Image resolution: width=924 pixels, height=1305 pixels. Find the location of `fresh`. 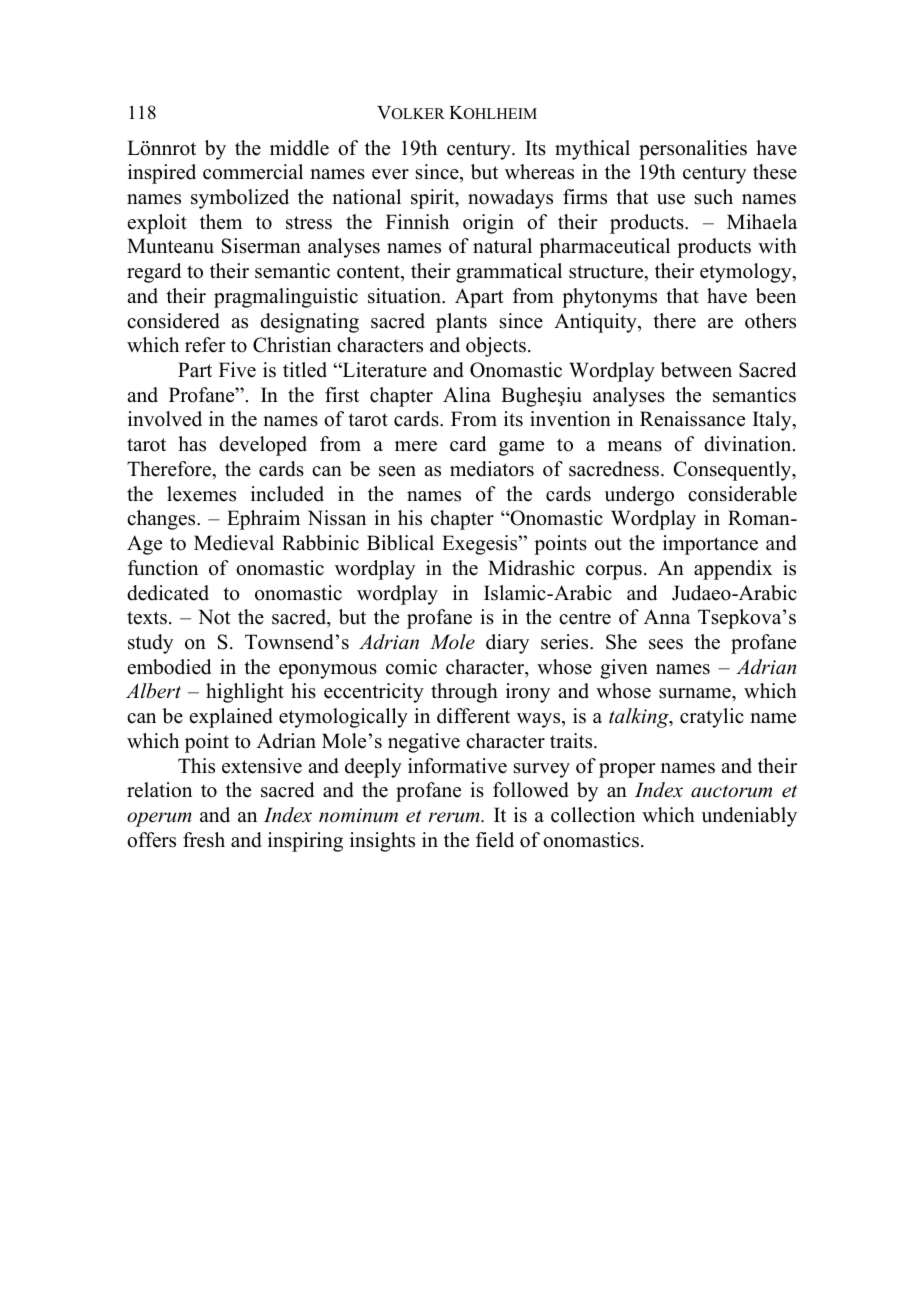

fresh is located at coordinates (204, 840).
